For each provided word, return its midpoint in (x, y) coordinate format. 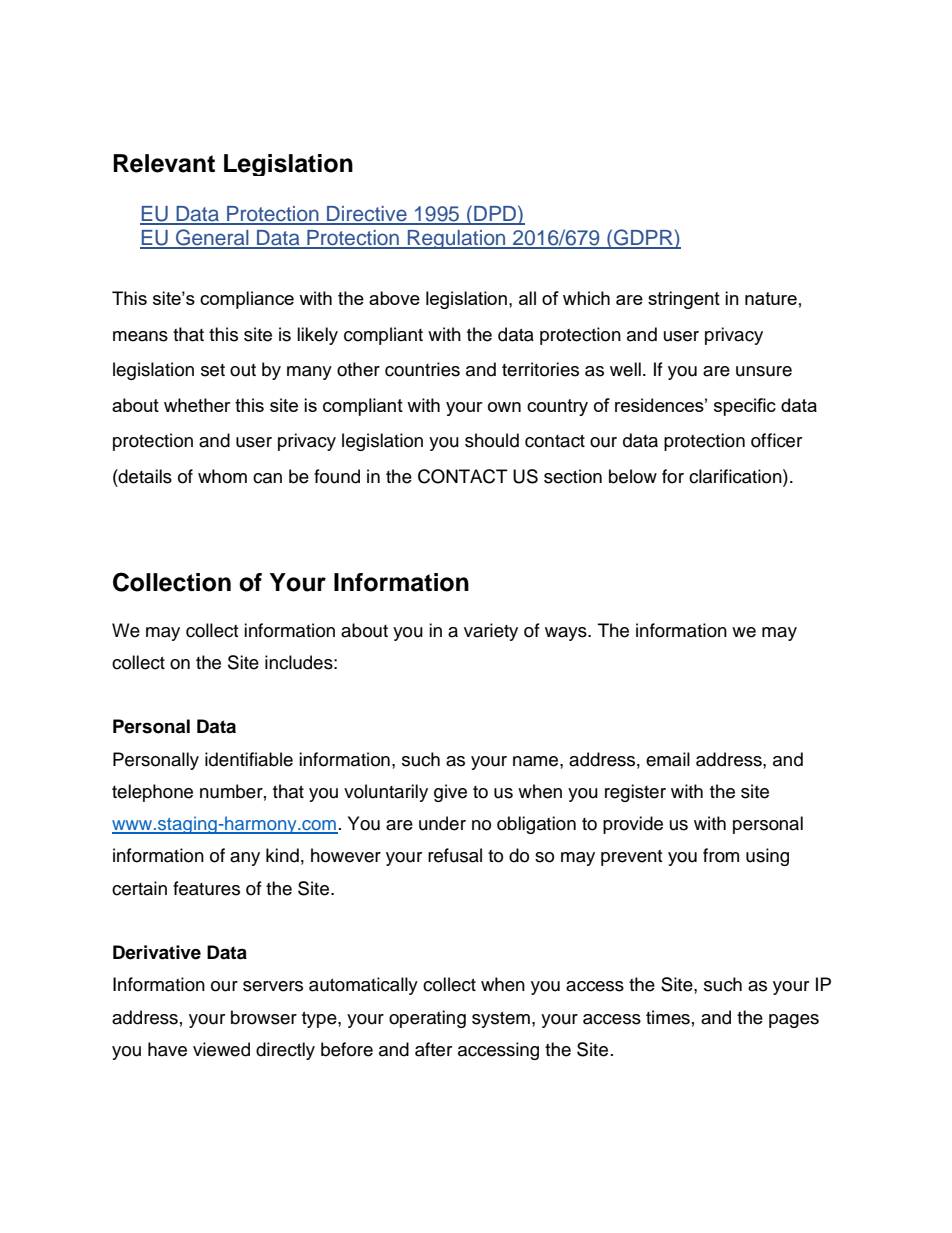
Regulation (457, 239)
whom (222, 476)
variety (491, 632)
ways (567, 634)
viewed (221, 1049)
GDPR (643, 238)
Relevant (164, 163)
